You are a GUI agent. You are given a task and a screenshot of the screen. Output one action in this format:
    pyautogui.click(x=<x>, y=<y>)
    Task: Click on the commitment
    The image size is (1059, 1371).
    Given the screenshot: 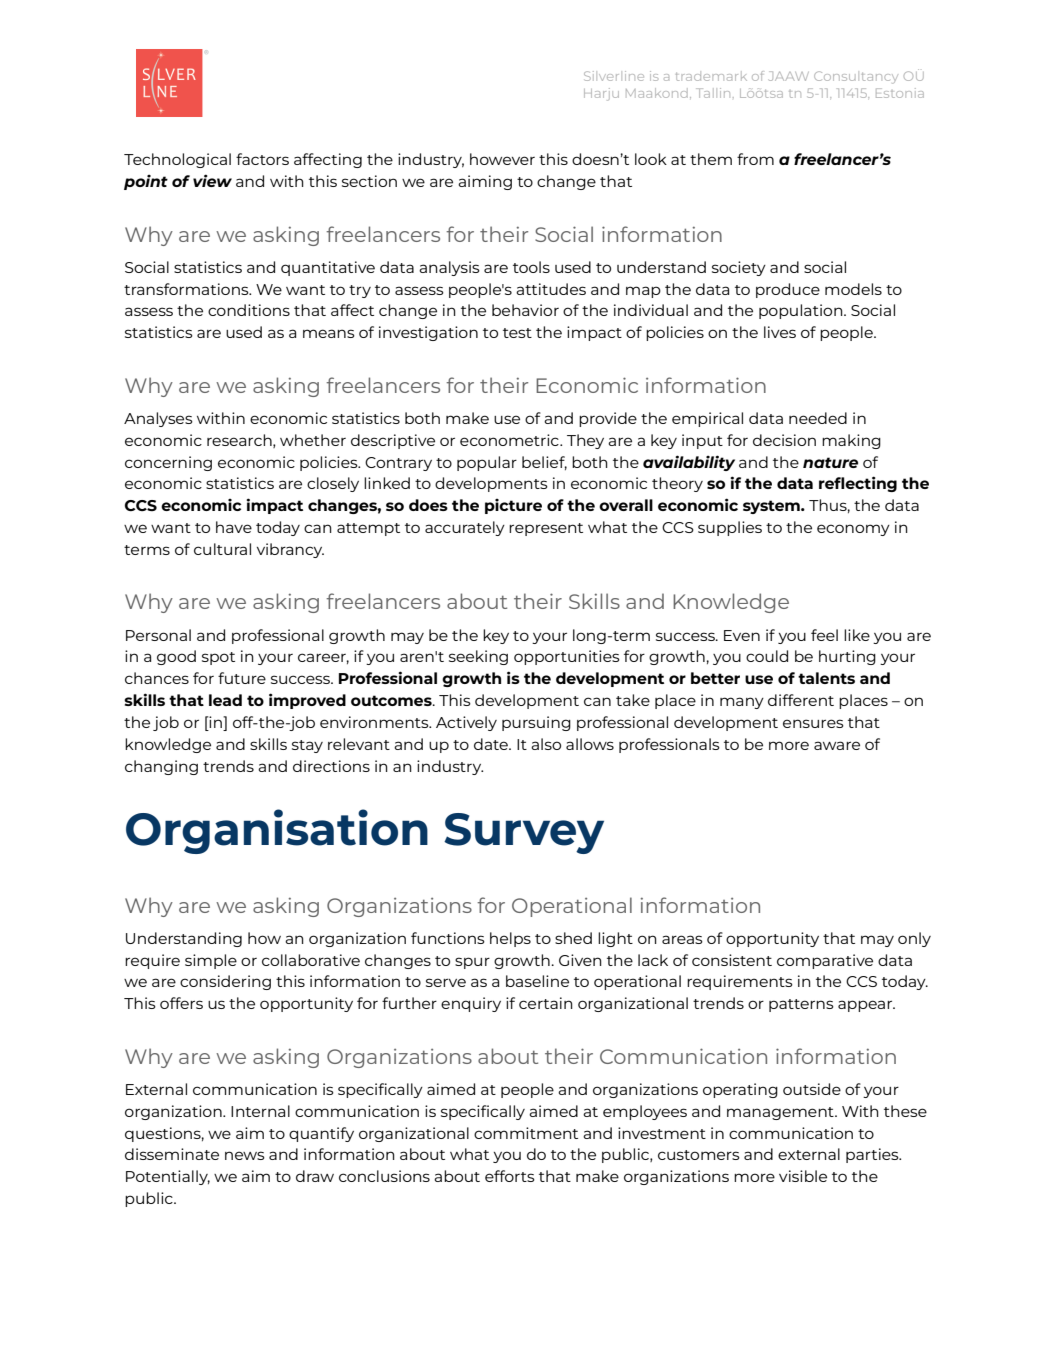 What is the action you would take?
    pyautogui.click(x=526, y=1133)
